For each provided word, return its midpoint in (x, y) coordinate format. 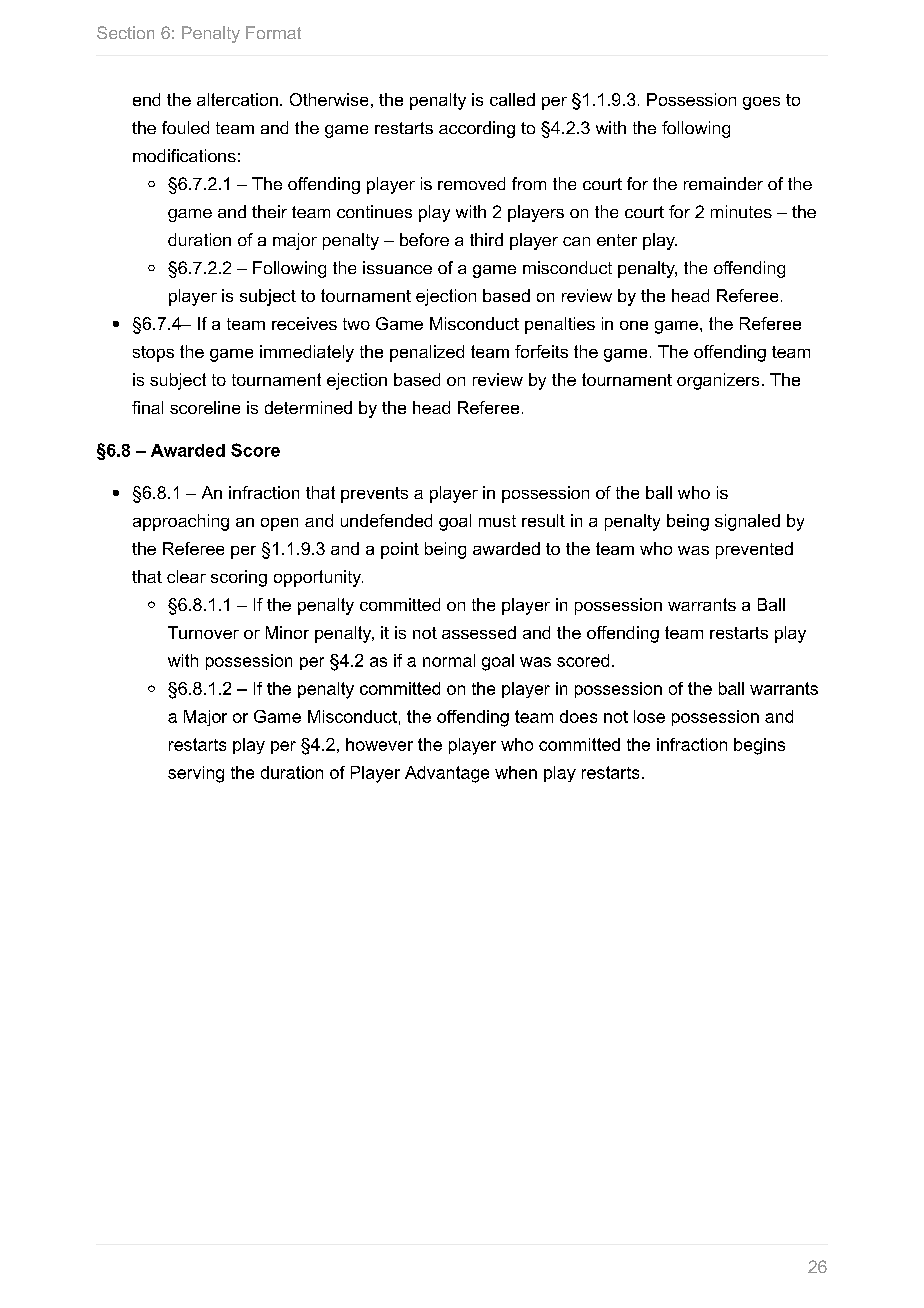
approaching (181, 522)
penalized (427, 353)
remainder (723, 183)
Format (273, 32)
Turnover (203, 632)
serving (196, 774)
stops (153, 354)
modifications (184, 155)
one (634, 325)
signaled (747, 522)
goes (761, 103)
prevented (754, 550)
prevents (374, 495)
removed (471, 183)
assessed (479, 632)
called (512, 99)
